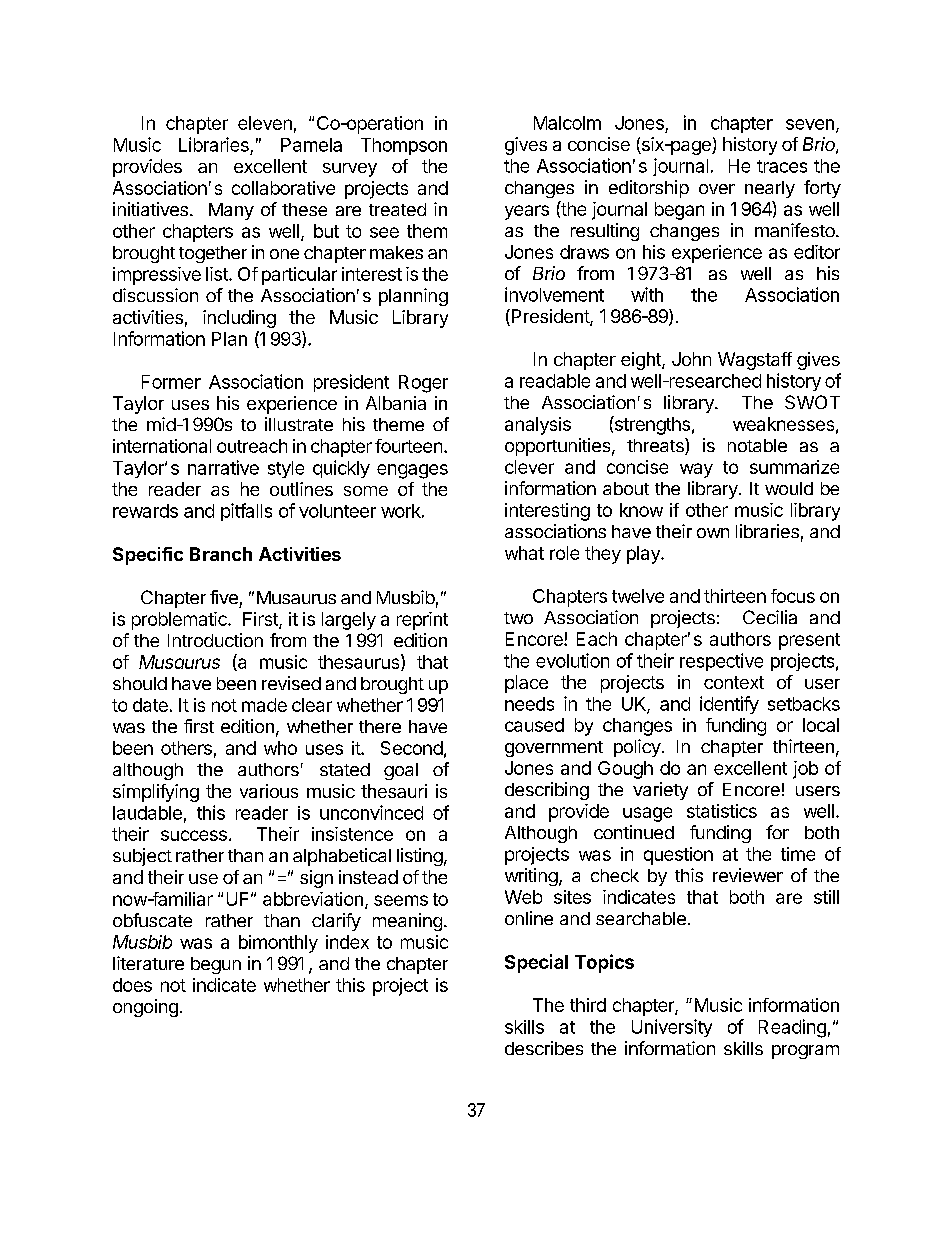  Describe the element at coordinates (722, 811) in the screenshot. I see `statistics` at that location.
